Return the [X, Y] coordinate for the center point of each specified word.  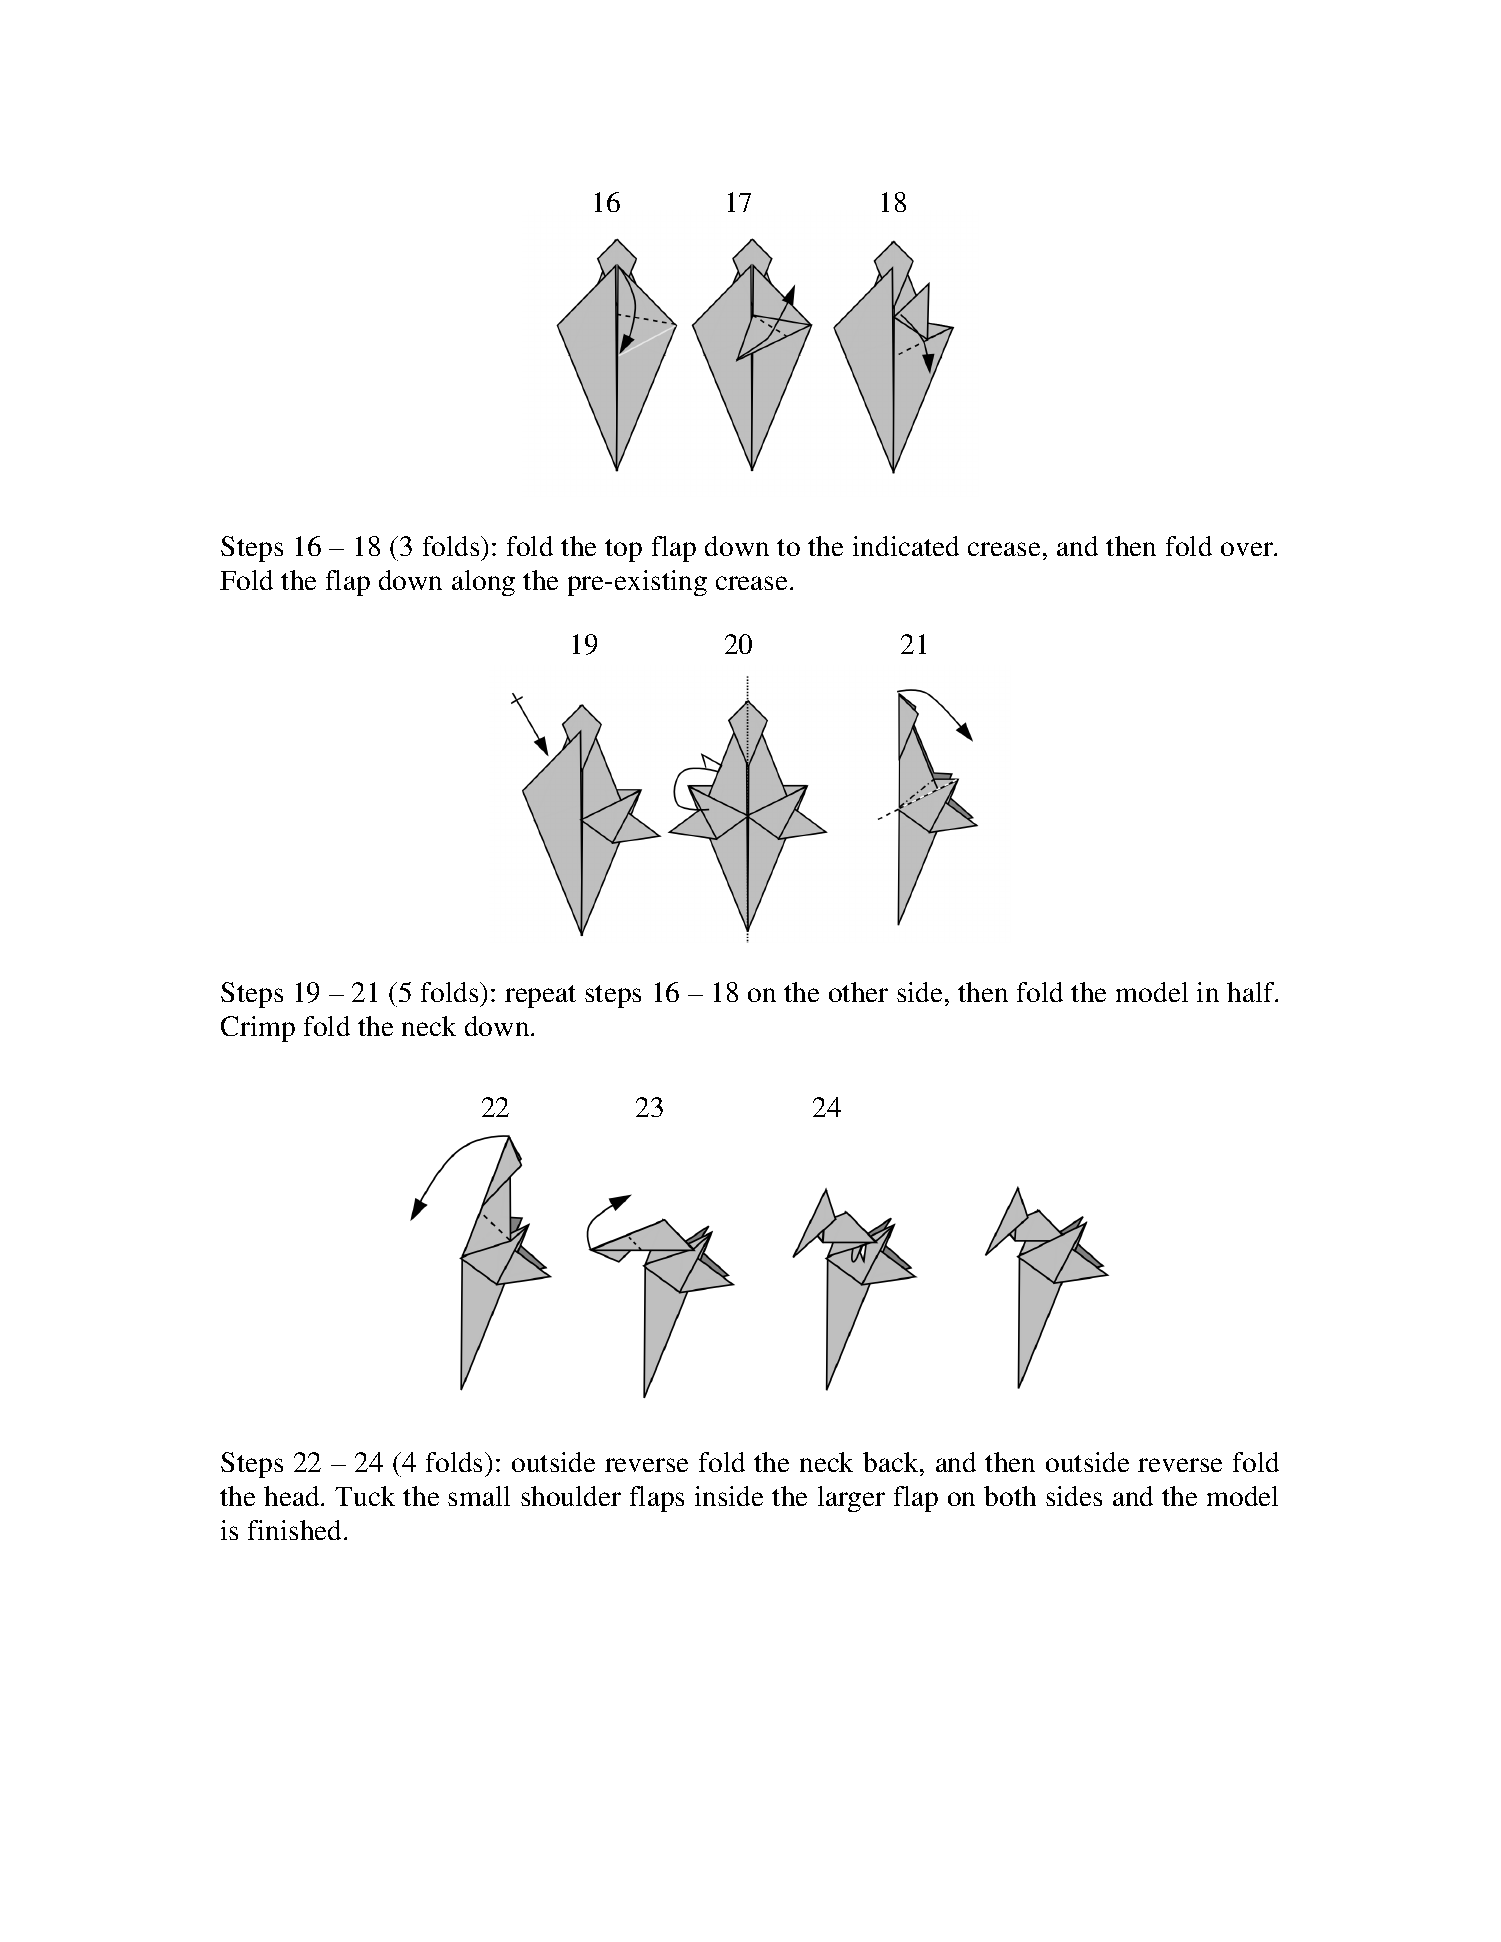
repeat [540, 996]
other [858, 992]
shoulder [571, 1496]
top [623, 550]
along [483, 583]
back [892, 1462]
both [1010, 1496]
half [1252, 992]
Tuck [365, 1496]
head [293, 1496]
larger [851, 1499]
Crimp [258, 1029]
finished [296, 1530]
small [479, 1496]
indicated [906, 546]
